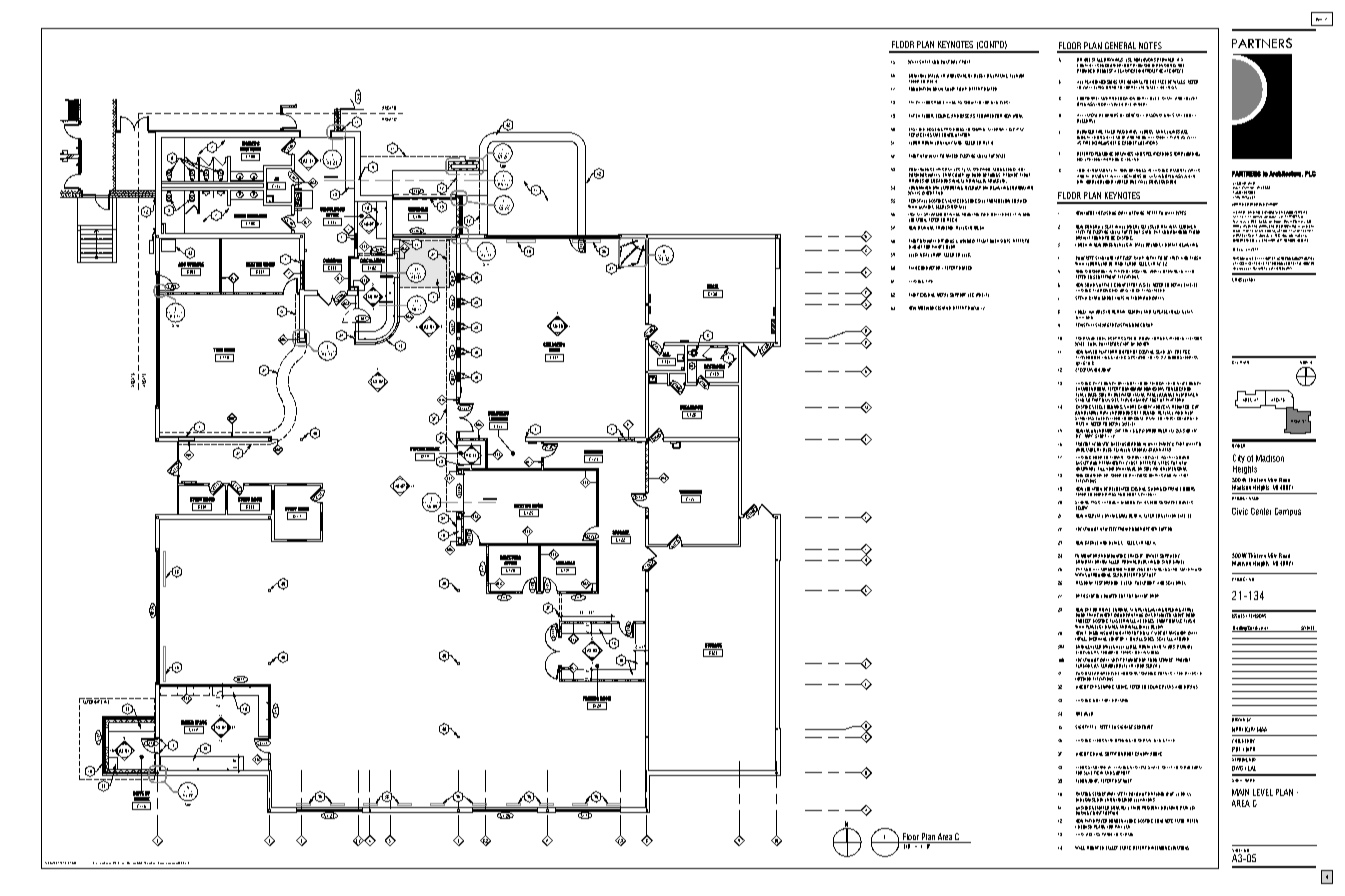 The width and height of the screenshot is (1345, 896). What do you see at coordinates (944, 308) in the screenshot?
I see `ISLAND` at bounding box center [944, 308].
